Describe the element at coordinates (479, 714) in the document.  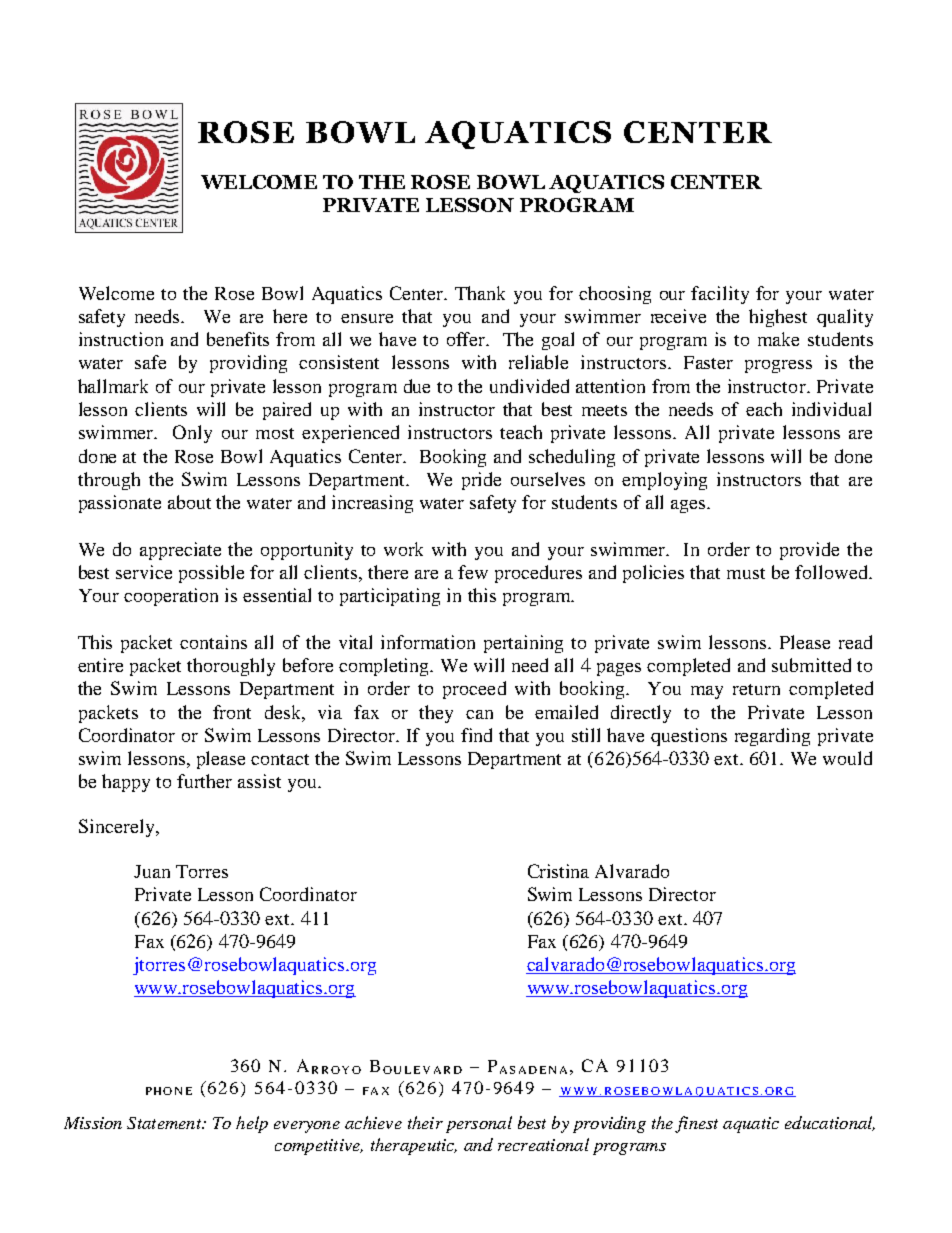
I see `can` at that location.
